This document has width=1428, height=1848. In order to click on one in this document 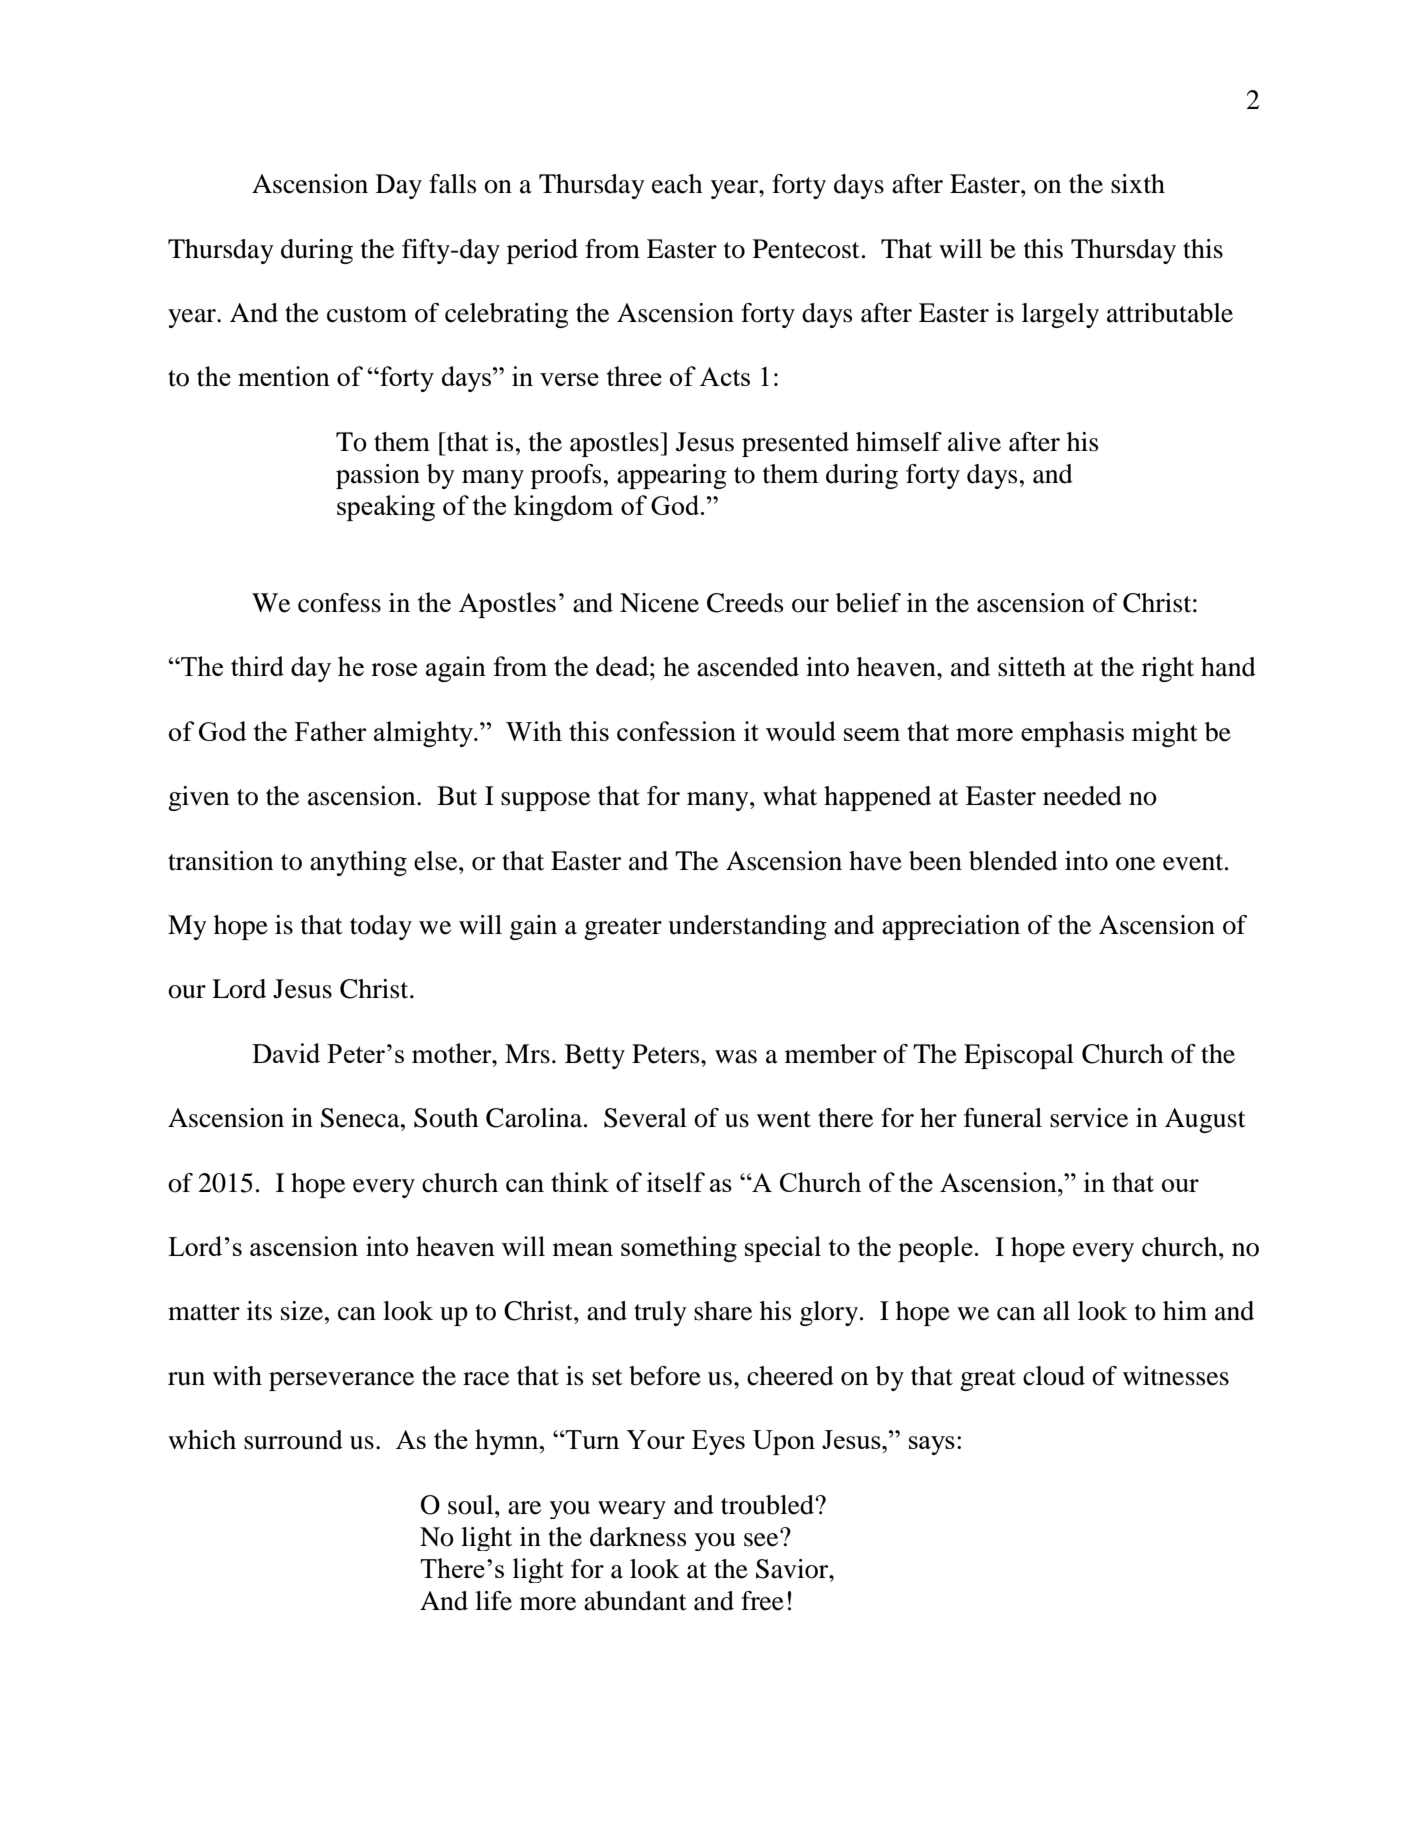, I will do `click(1135, 864)`.
